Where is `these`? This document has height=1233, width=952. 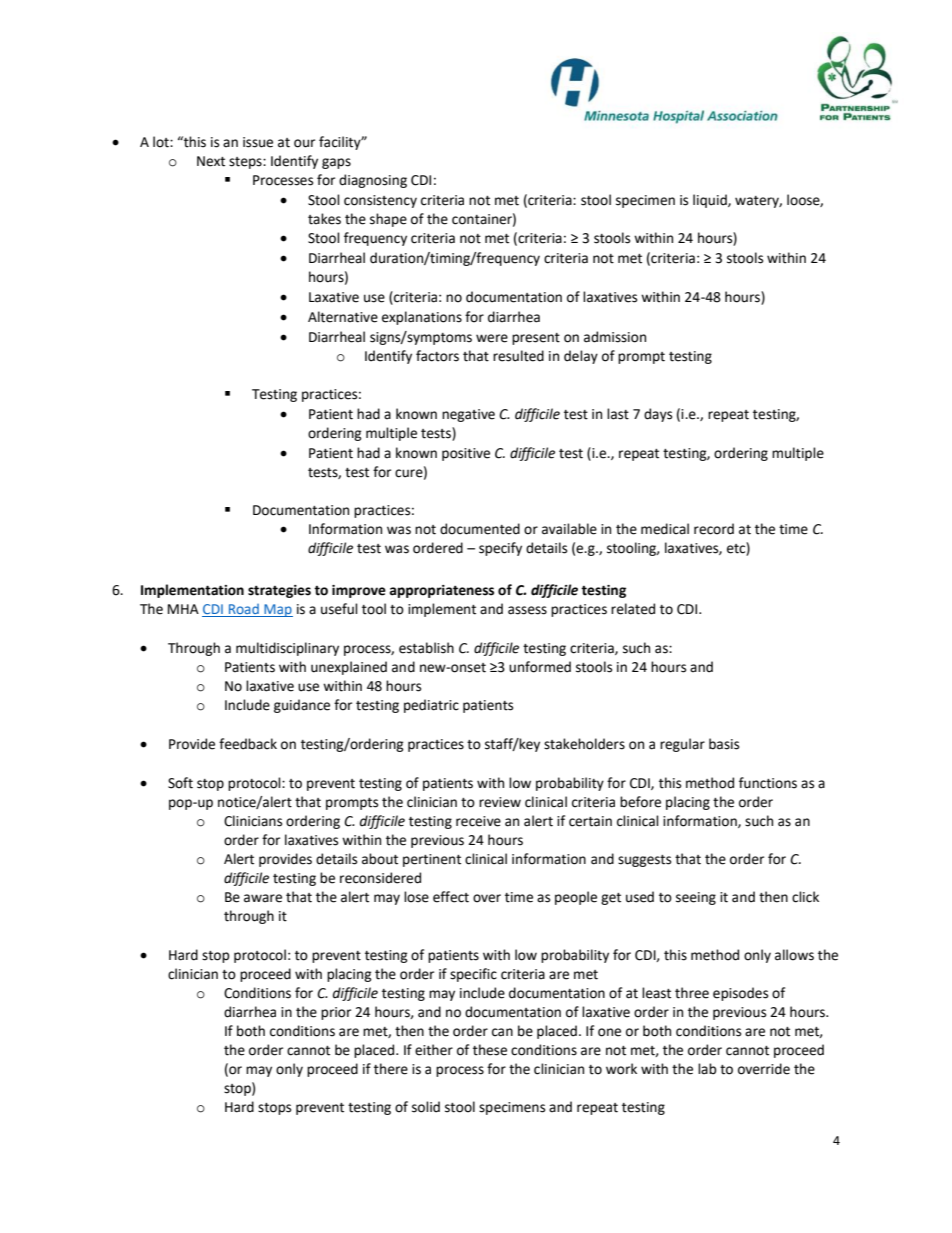
these is located at coordinates (490, 1050).
